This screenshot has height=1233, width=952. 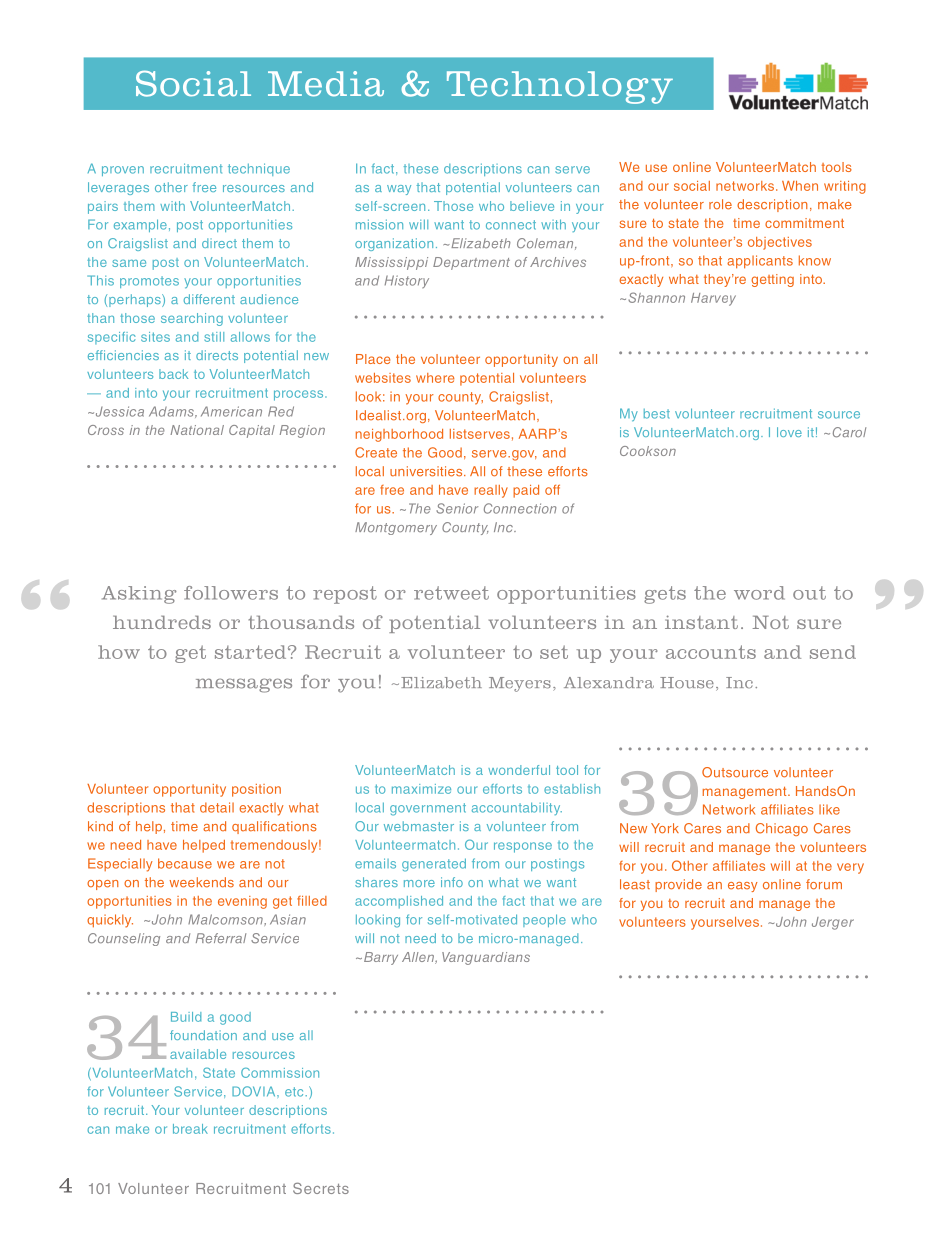 What do you see at coordinates (782, 829) in the screenshot?
I see `Chicago` at bounding box center [782, 829].
